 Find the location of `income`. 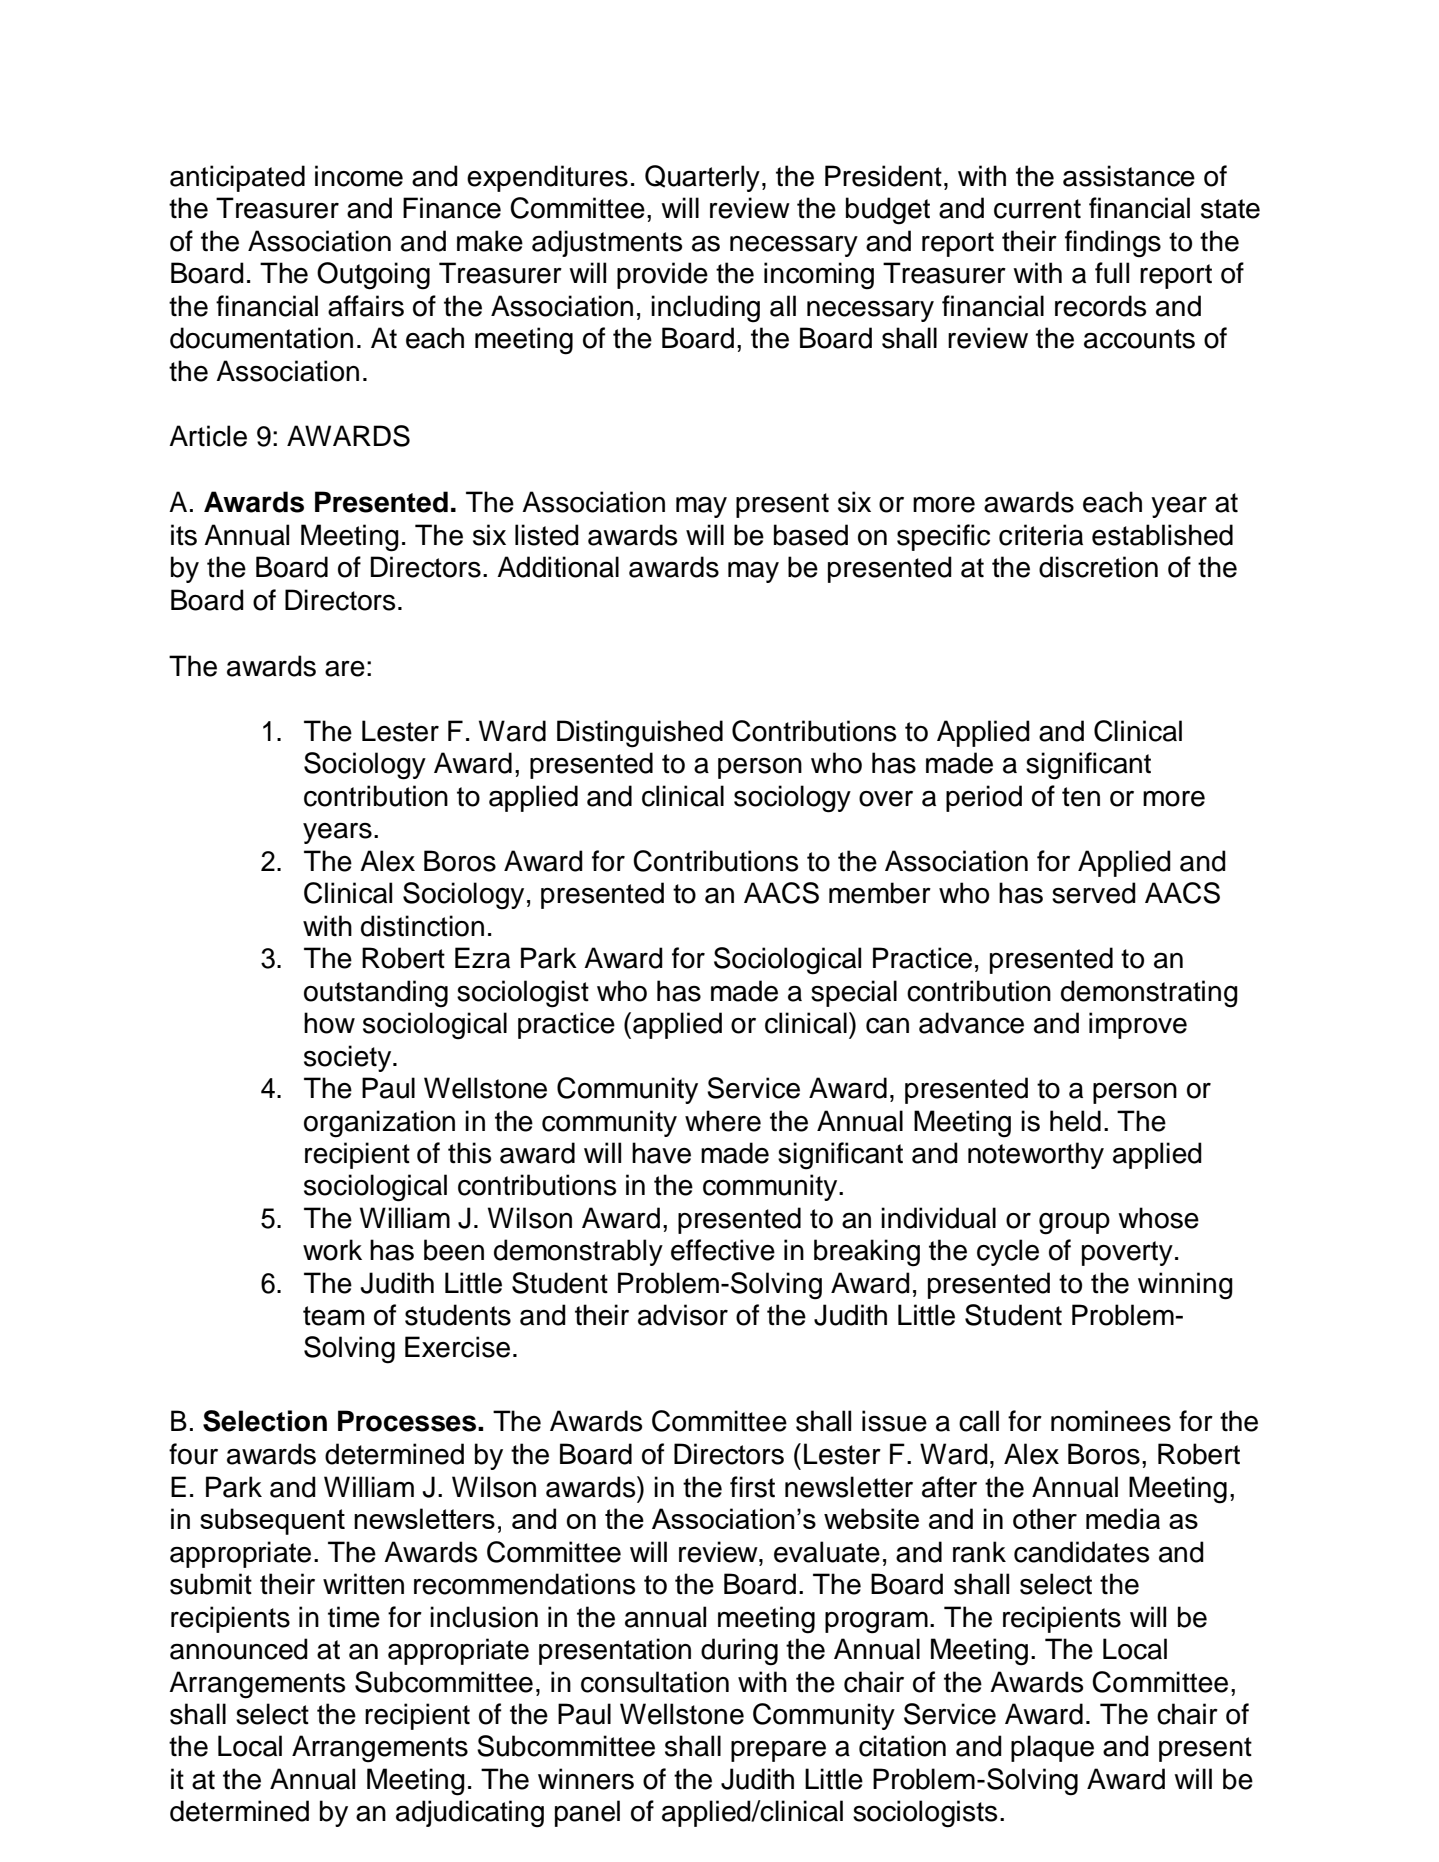

income is located at coordinates (359, 176).
